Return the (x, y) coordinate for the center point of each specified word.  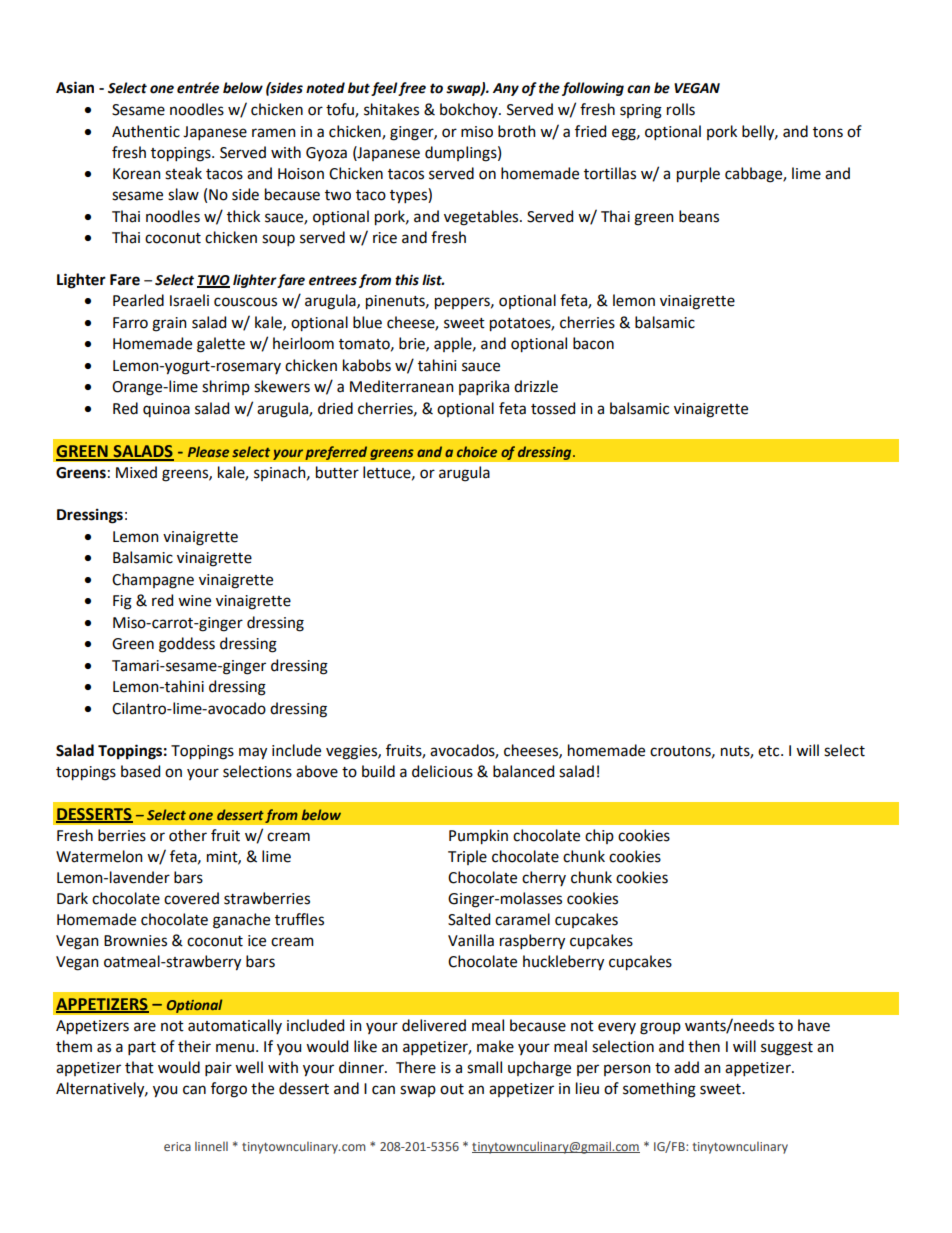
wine (194, 601)
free (412, 89)
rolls (681, 109)
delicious (442, 771)
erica (177, 1146)
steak (183, 173)
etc (770, 751)
